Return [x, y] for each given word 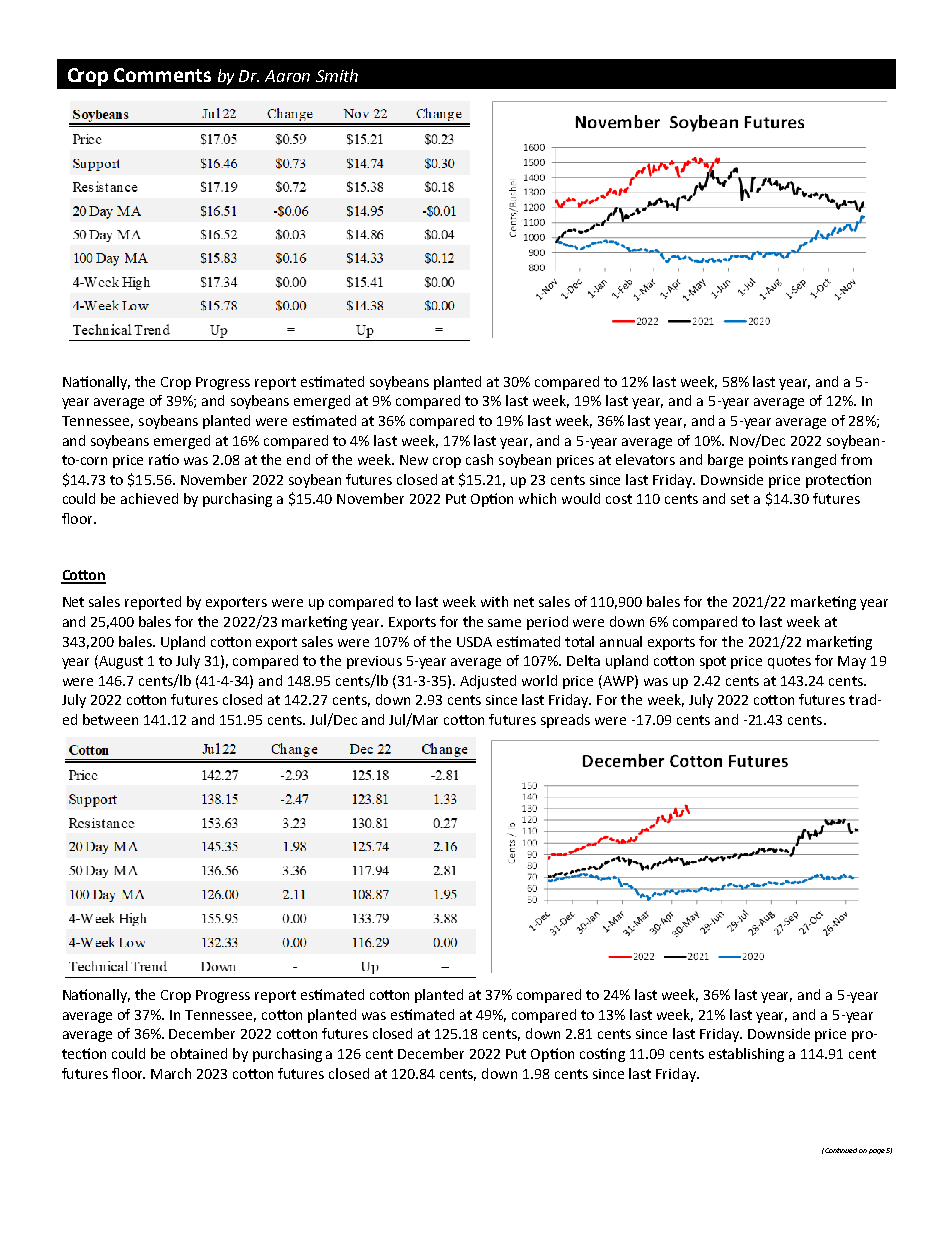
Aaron [287, 76]
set [740, 499]
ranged [814, 461]
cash [479, 459]
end [298, 459]
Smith [337, 75]
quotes [789, 662]
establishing [746, 1055]
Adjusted [488, 682]
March [171, 1073]
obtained [199, 1053]
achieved [149, 498]
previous [374, 662]
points [768, 461]
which [537, 498]
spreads [565, 721]
